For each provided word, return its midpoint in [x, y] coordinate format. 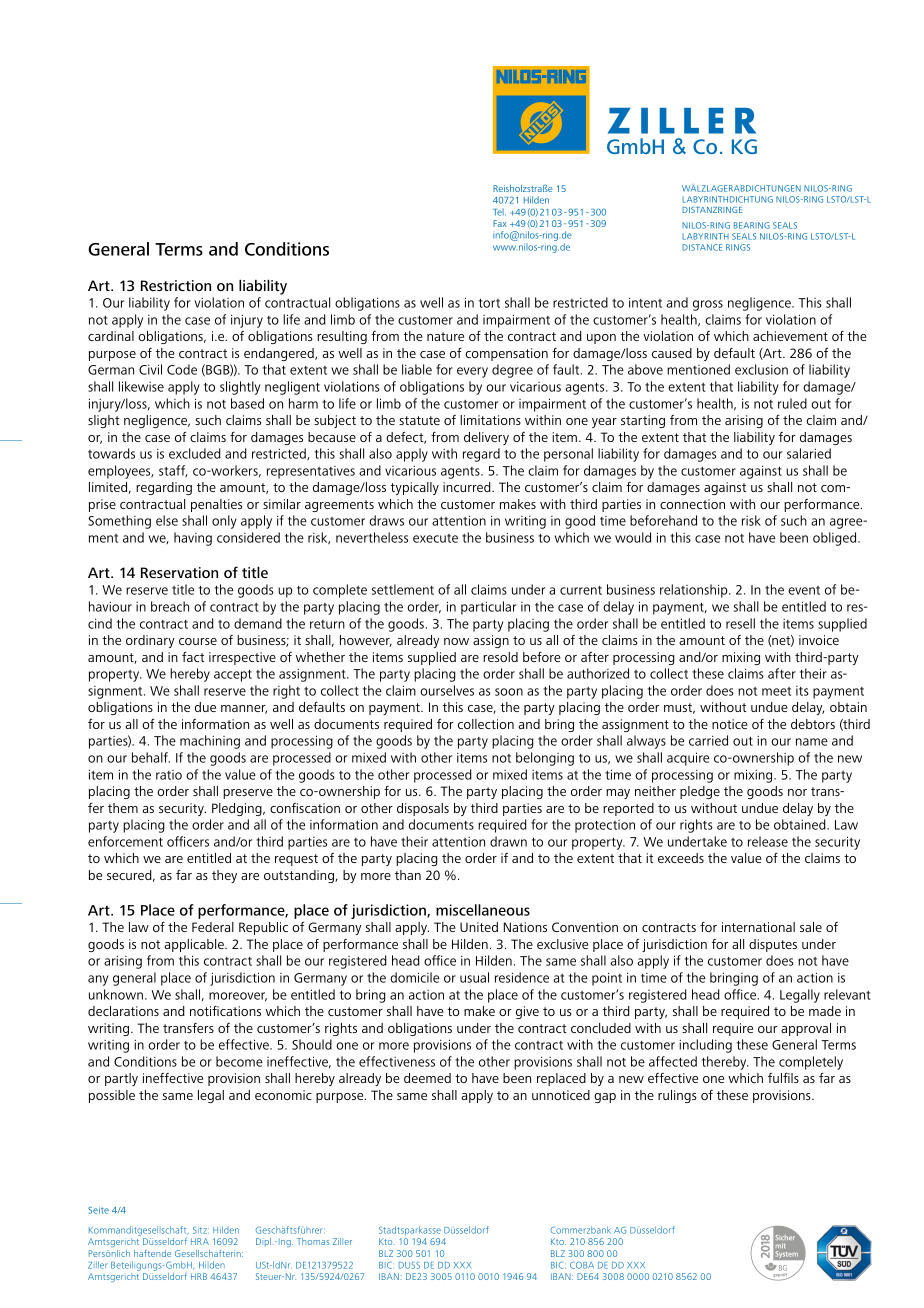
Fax [500, 223]
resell [740, 623]
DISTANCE [702, 247]
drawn [508, 841]
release [768, 841]
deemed [427, 1078]
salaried [809, 453]
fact [193, 657]
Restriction [176, 285]
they [224, 876]
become [239, 1061]
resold [500, 657]
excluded [195, 453]
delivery [486, 438]
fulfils [783, 1078]
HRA [200, 1241]
